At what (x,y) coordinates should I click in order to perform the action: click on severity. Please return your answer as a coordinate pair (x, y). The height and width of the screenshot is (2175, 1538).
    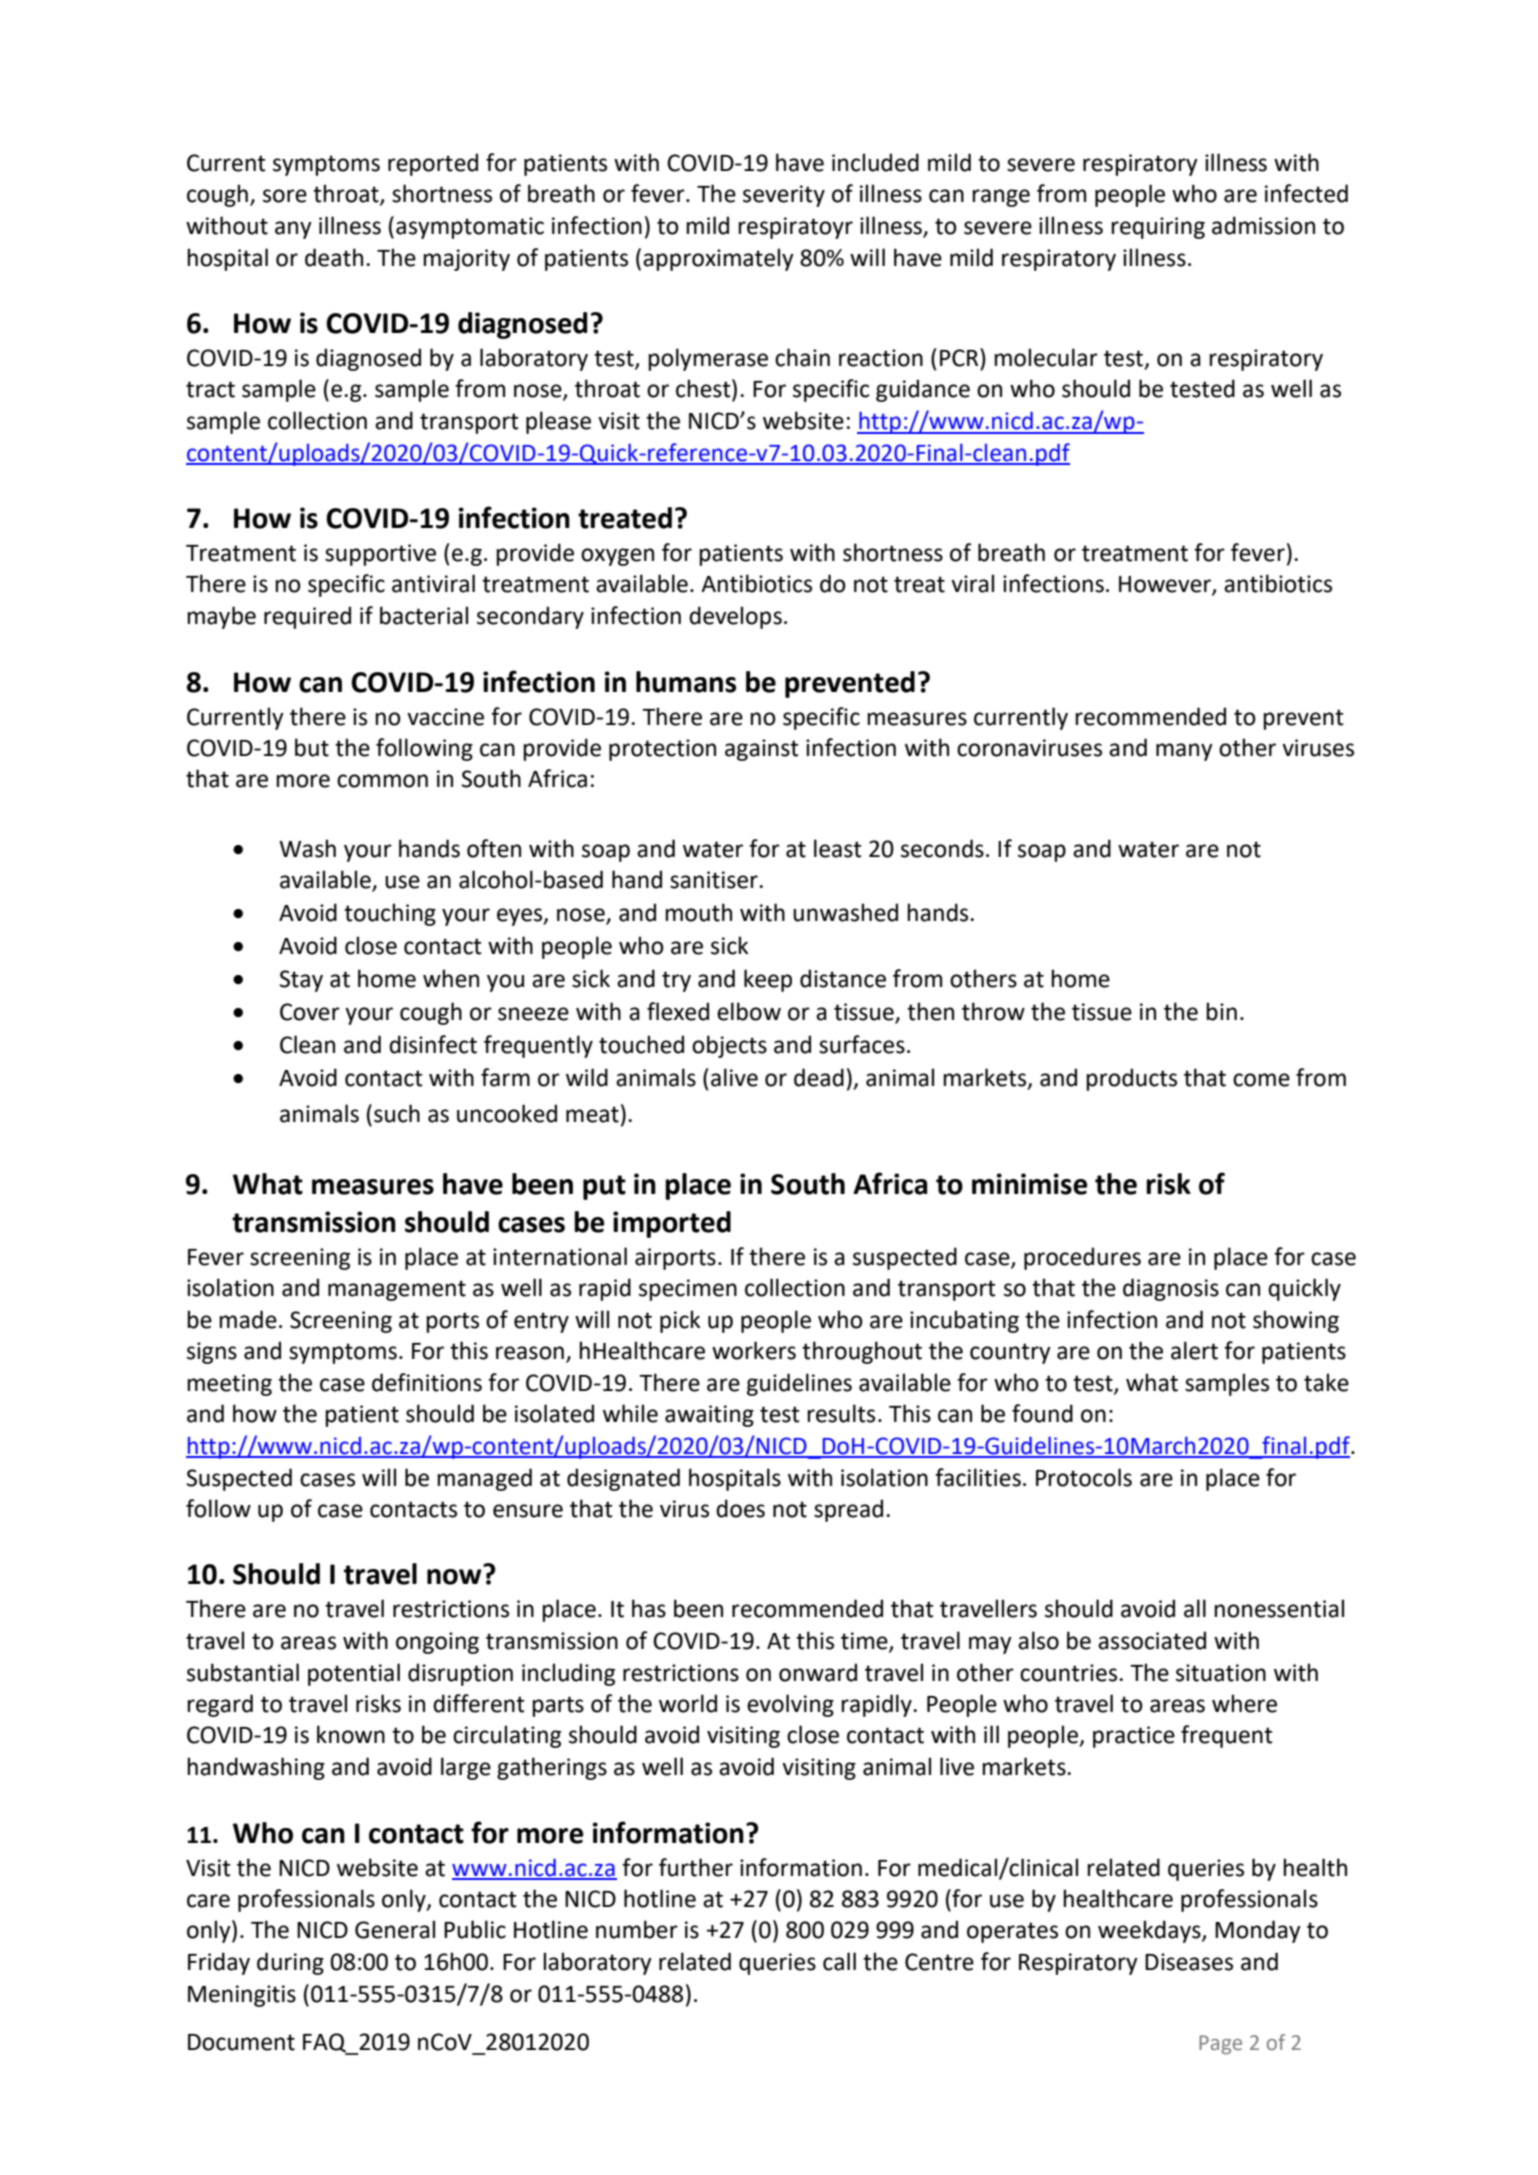
    Looking at the image, I should click on (784, 196).
